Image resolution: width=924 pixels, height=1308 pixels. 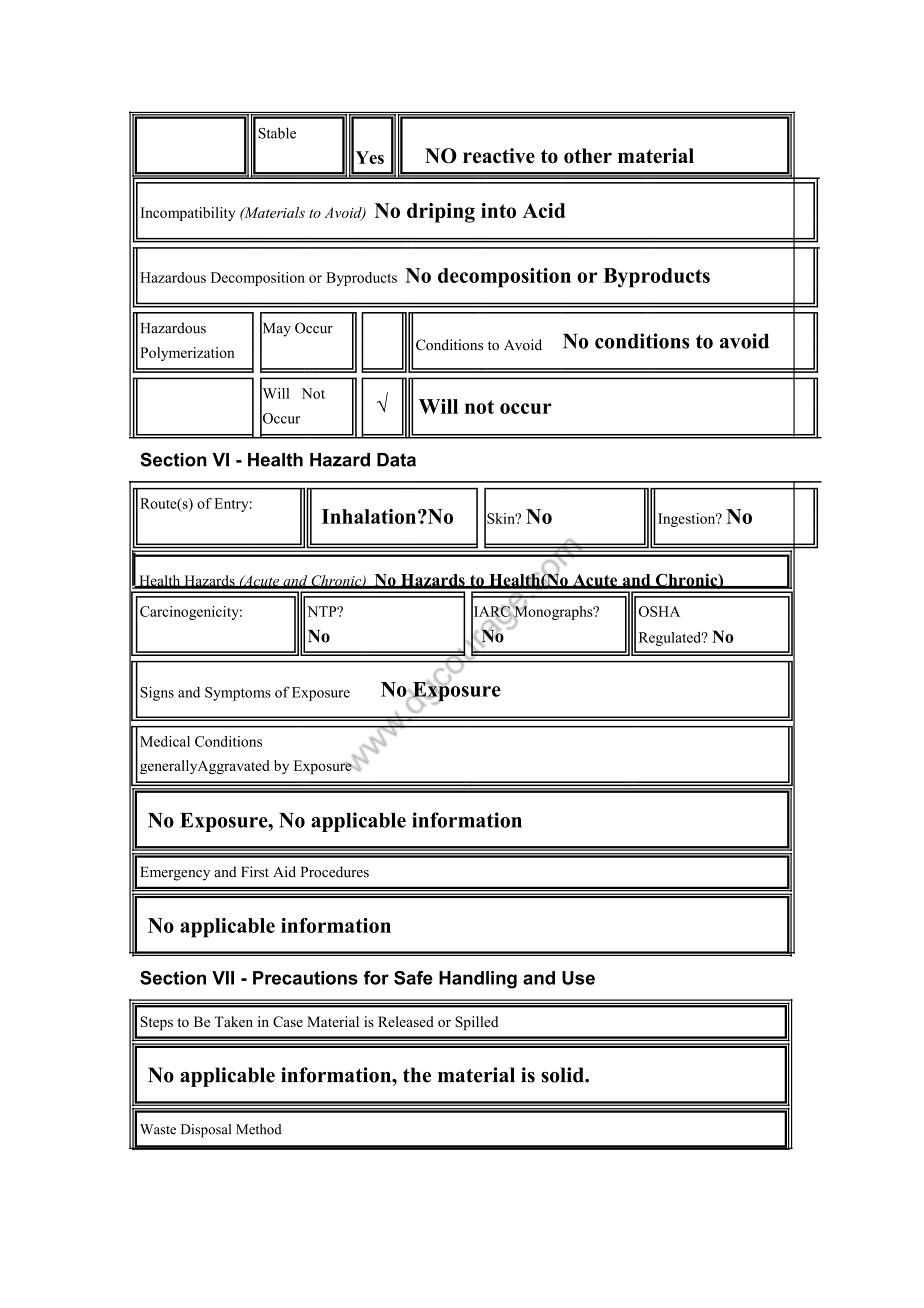 I want to click on Incompatibility, so click(x=187, y=214).
